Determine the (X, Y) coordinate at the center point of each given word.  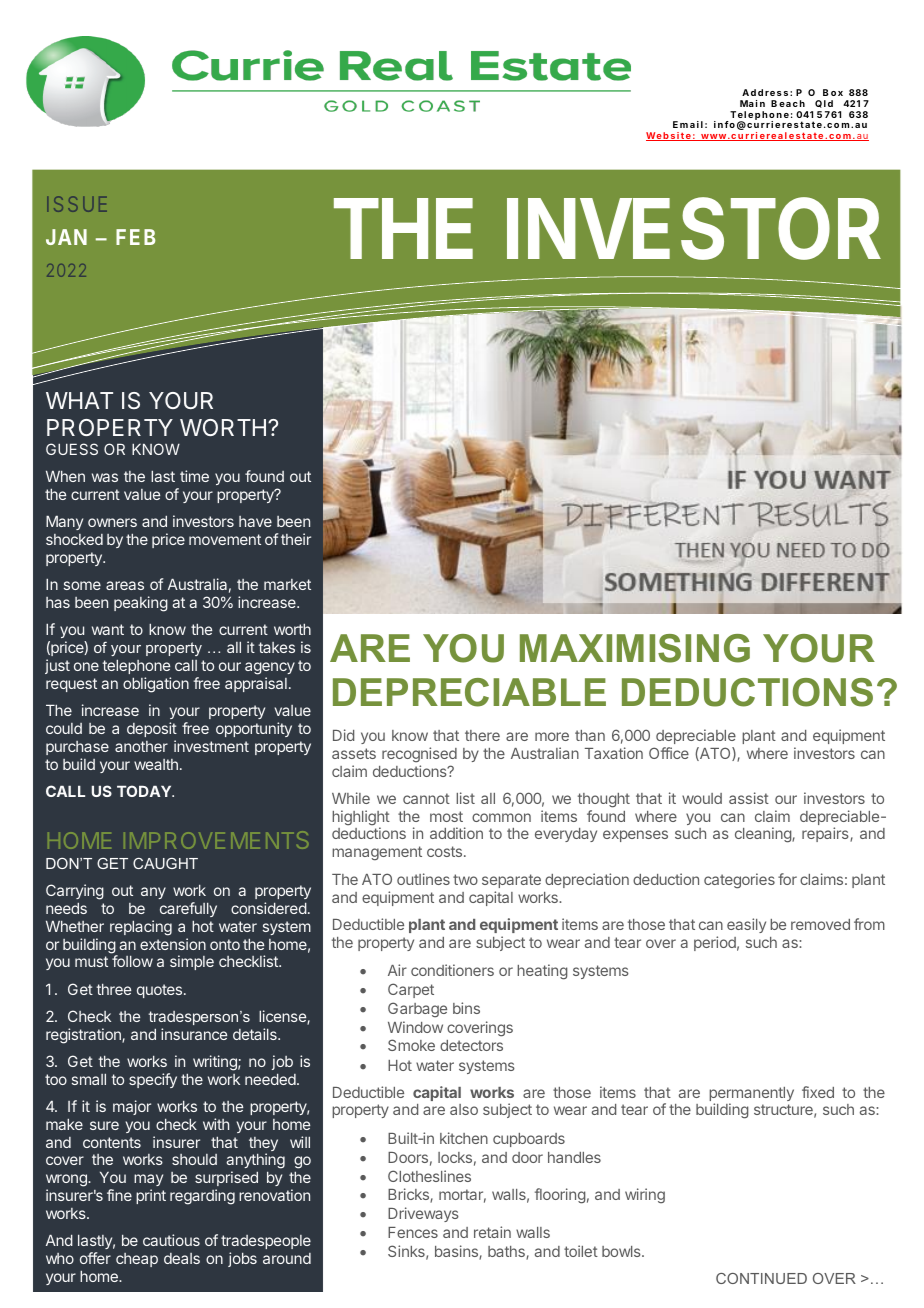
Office (669, 753)
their (296, 539)
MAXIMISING (635, 648)
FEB (135, 237)
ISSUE (77, 204)
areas (125, 585)
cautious (171, 1240)
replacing (141, 928)
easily (746, 925)
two (465, 879)
